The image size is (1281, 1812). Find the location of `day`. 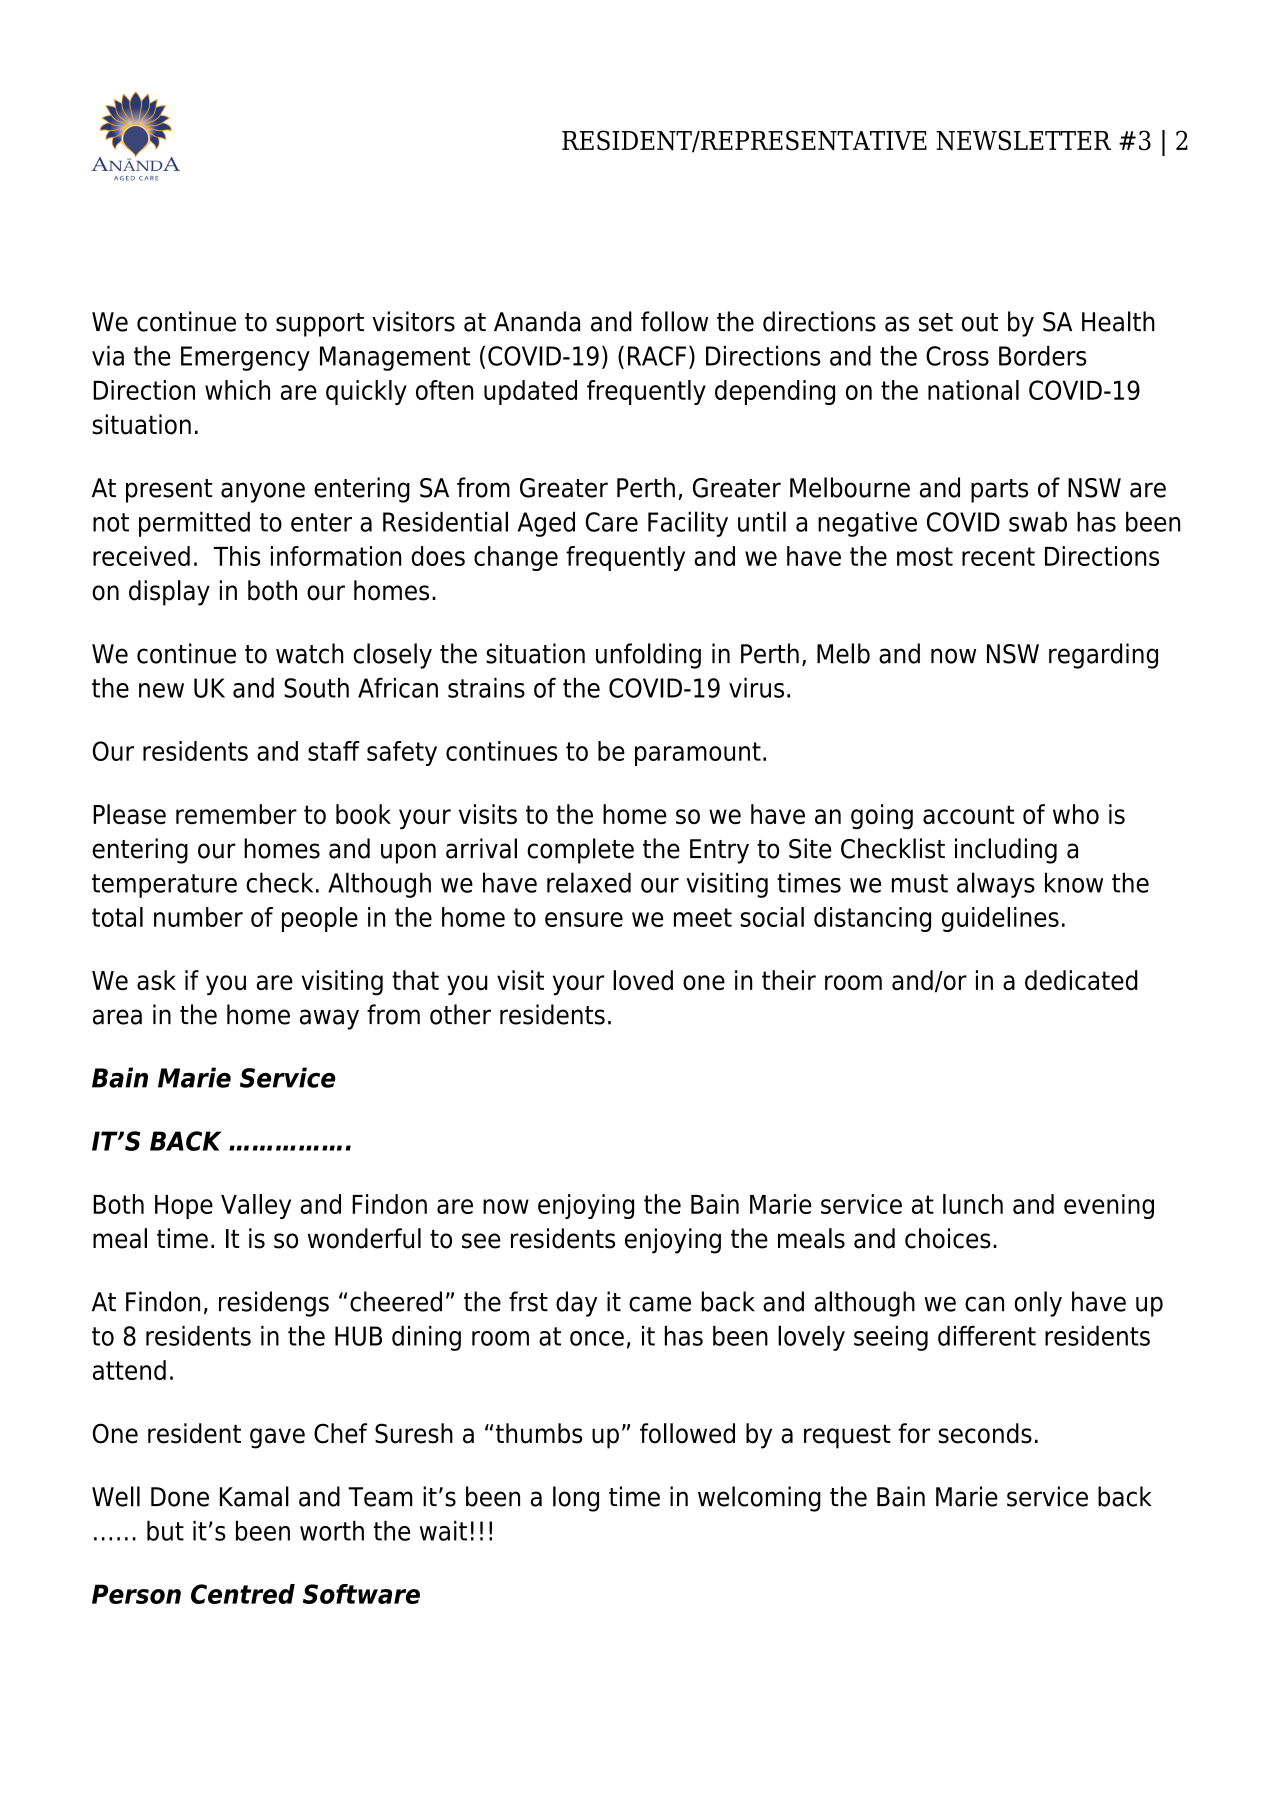

day is located at coordinates (576, 1304).
